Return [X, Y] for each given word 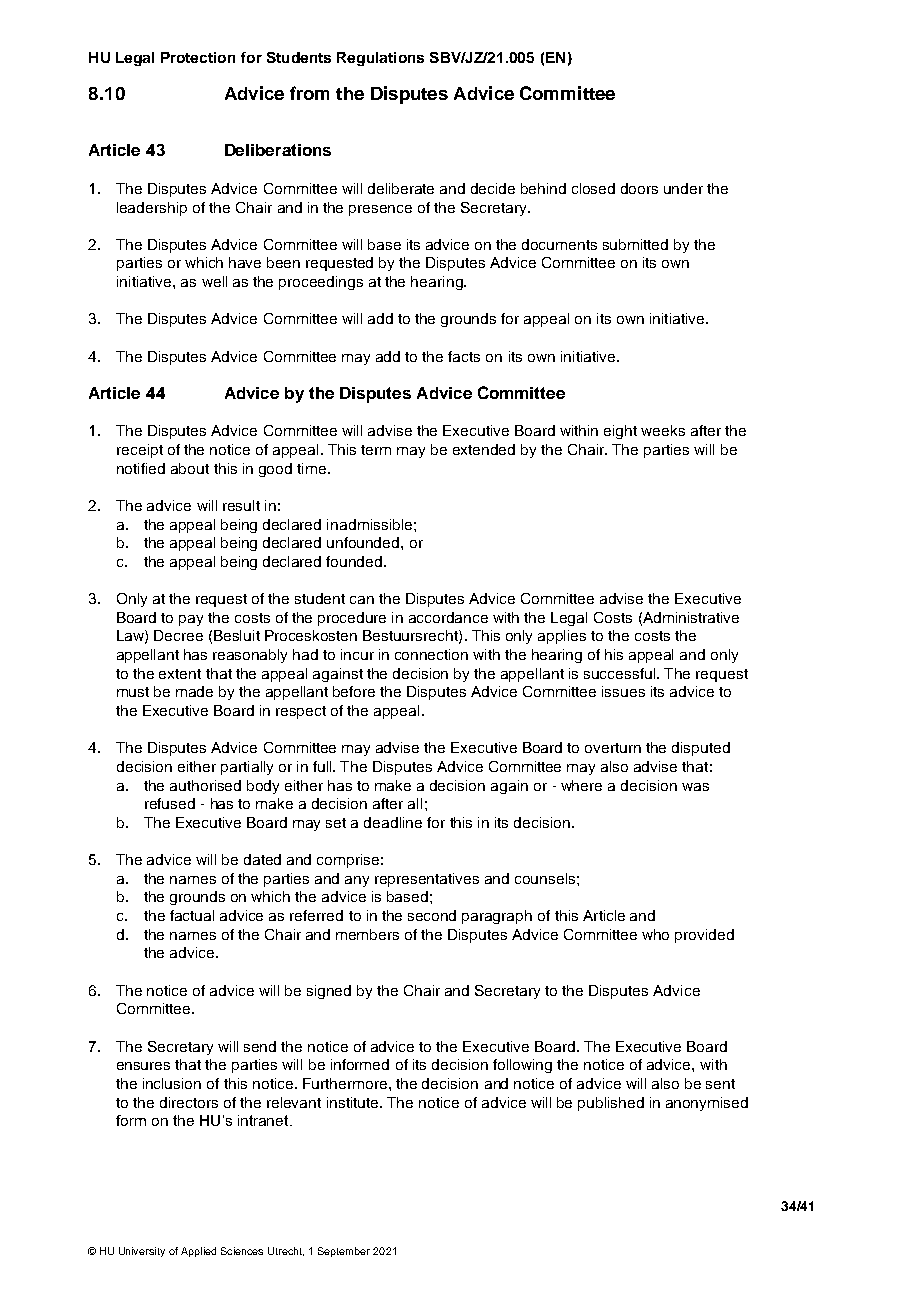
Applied [198, 1252]
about [190, 468]
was [695, 787]
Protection [198, 57]
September [344, 1252]
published [611, 1104]
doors [639, 188]
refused [170, 803]
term [376, 450]
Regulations [380, 59]
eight [620, 432]
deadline [393, 822]
